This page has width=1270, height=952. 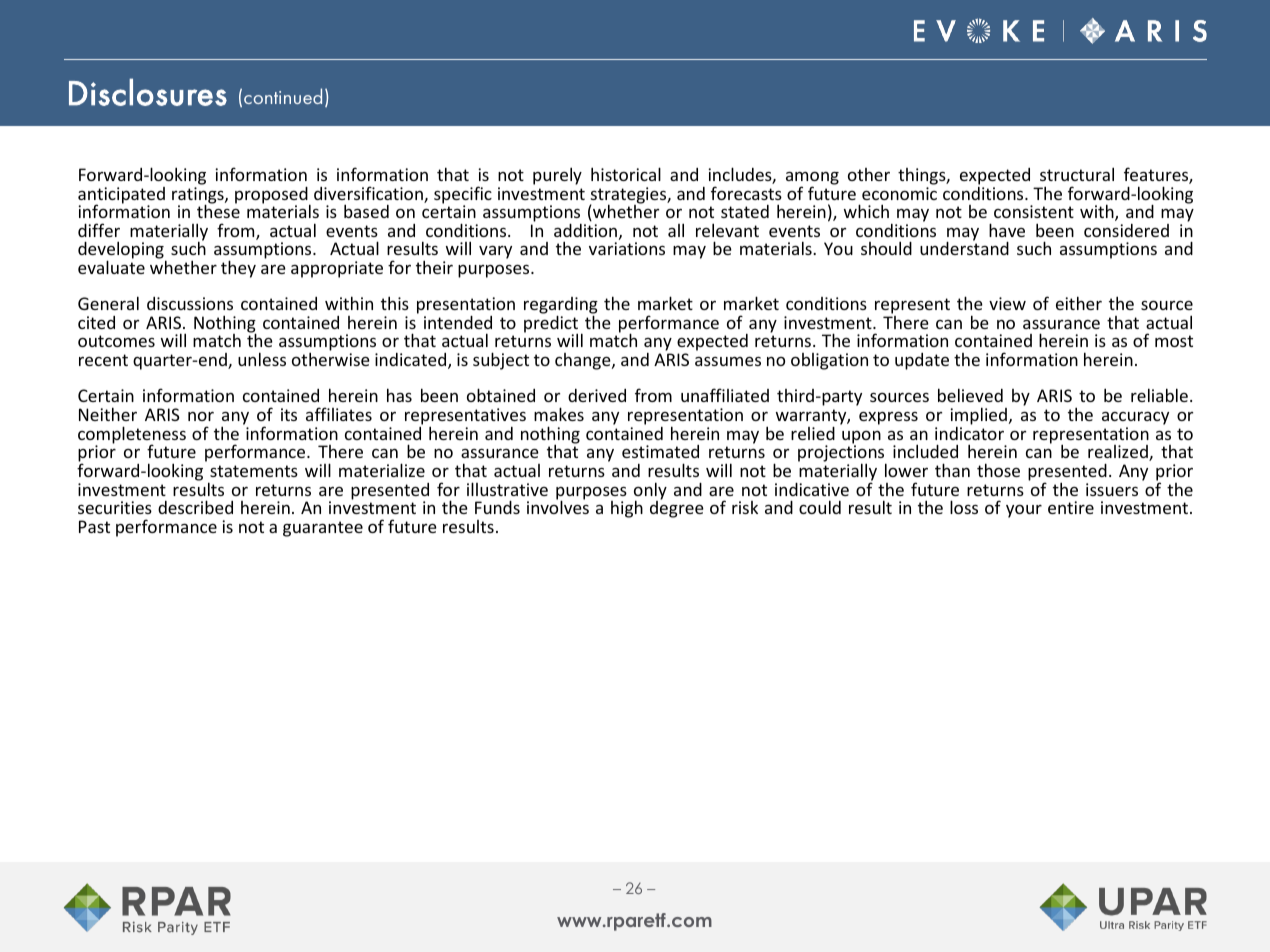 What do you see at coordinates (627, 509) in the page?
I see `high` at bounding box center [627, 509].
